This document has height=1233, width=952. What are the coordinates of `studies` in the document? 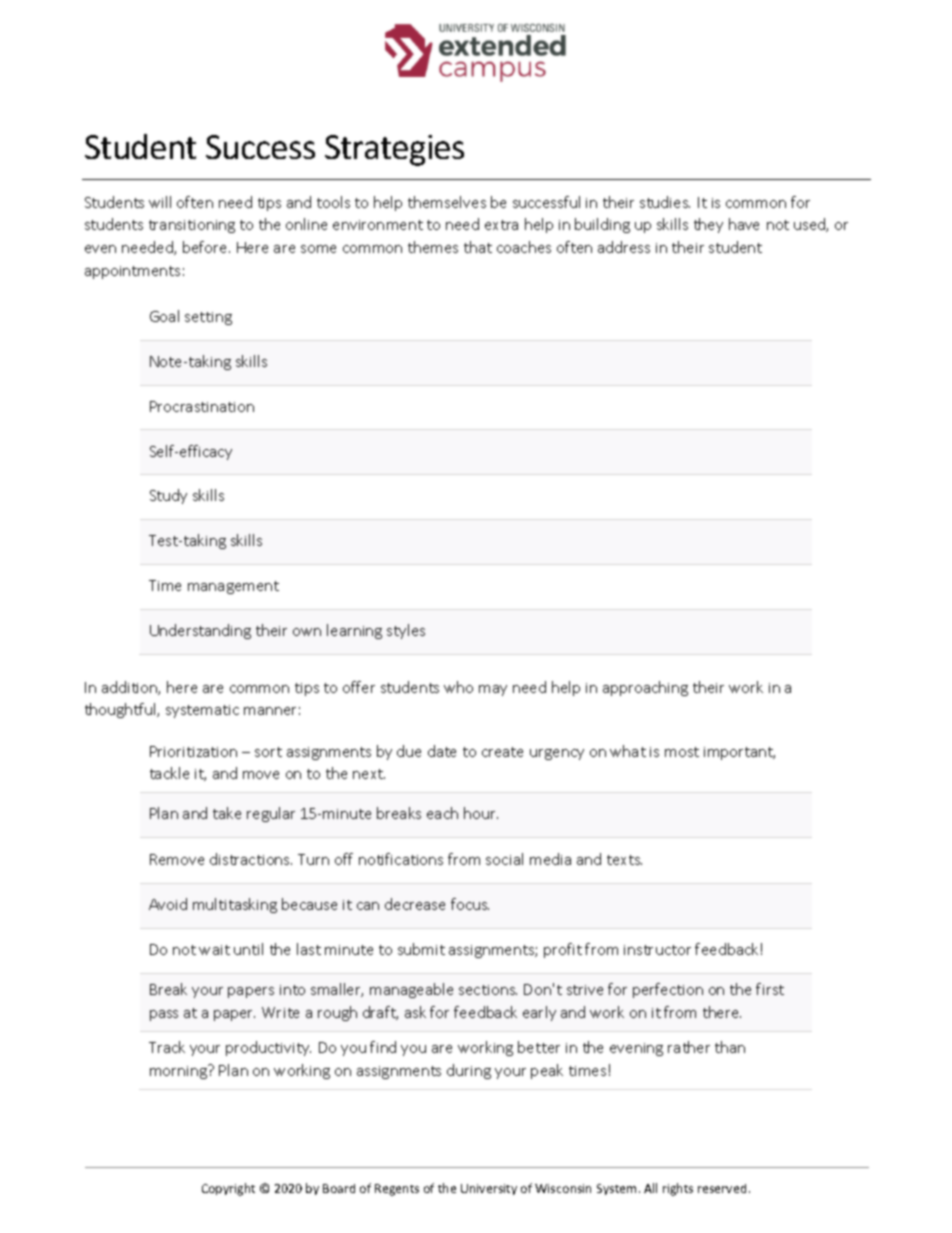 It's located at (665, 202).
